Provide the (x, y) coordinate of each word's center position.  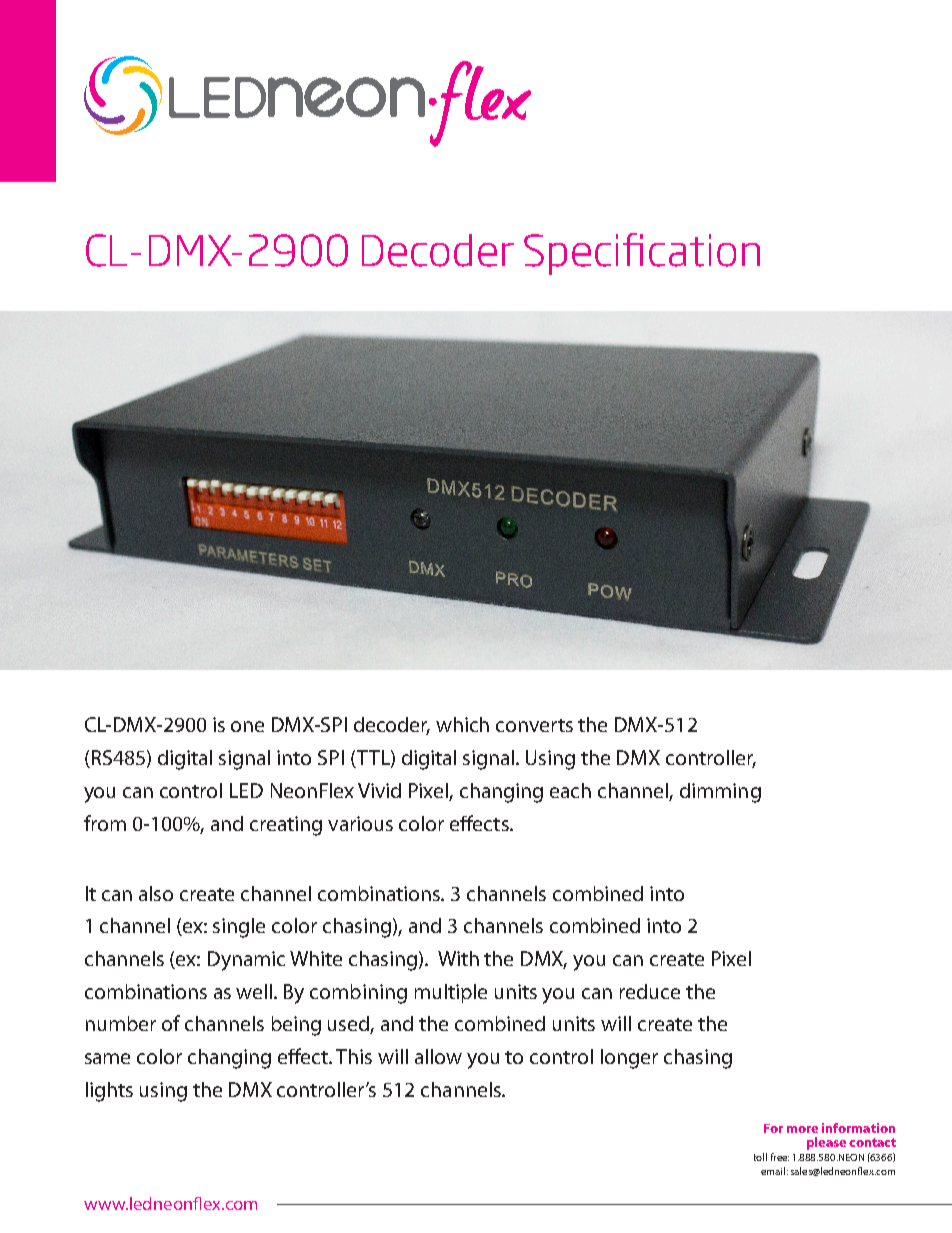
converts (534, 725)
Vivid (379, 790)
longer (629, 1059)
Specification (642, 254)
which (462, 724)
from (105, 823)
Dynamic (246, 961)
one (247, 726)
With (458, 958)
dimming (720, 793)
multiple (451, 993)
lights (109, 1092)
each (570, 790)
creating (286, 826)
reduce (650, 991)
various (360, 823)
